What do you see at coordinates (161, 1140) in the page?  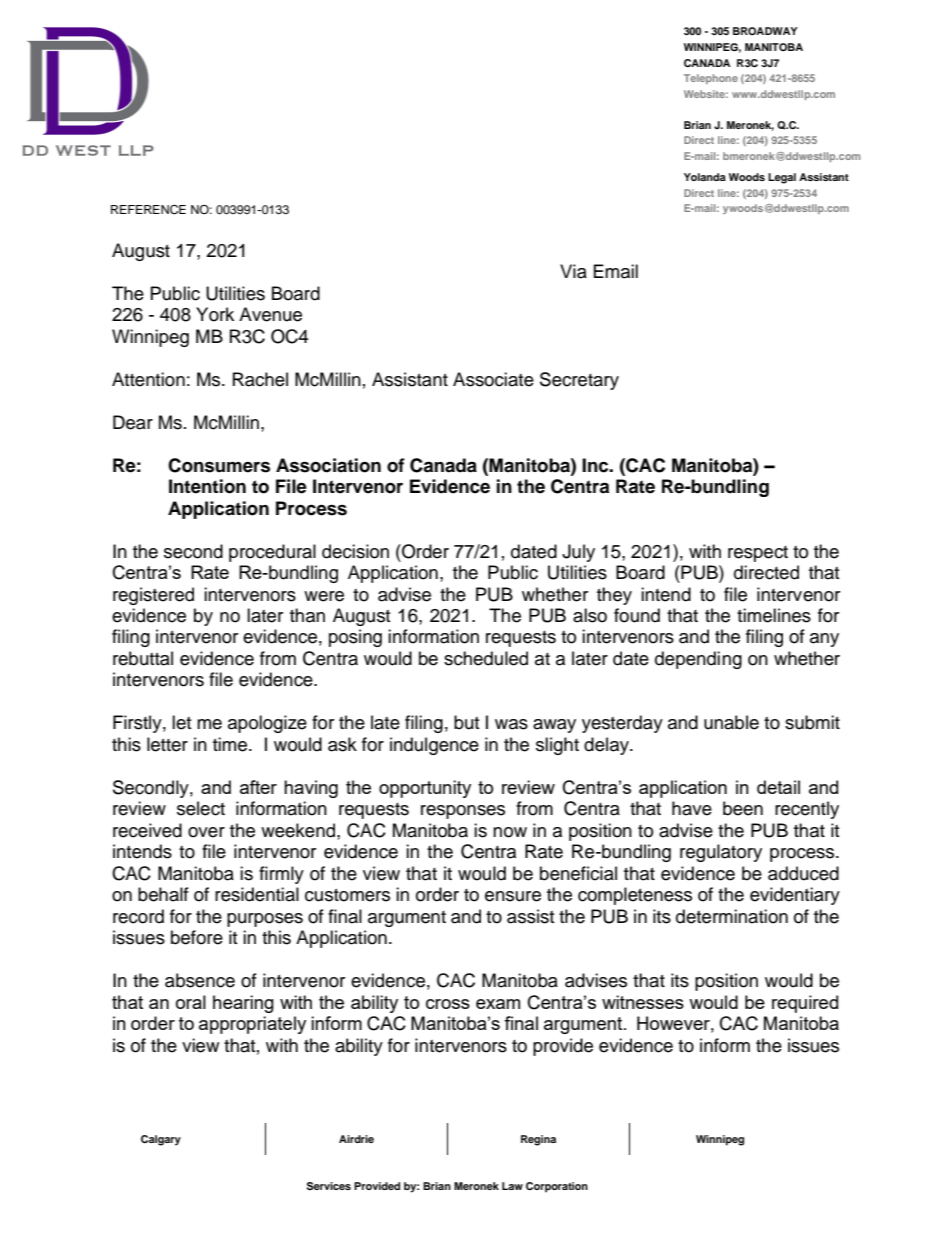 I see `Calgary` at bounding box center [161, 1140].
